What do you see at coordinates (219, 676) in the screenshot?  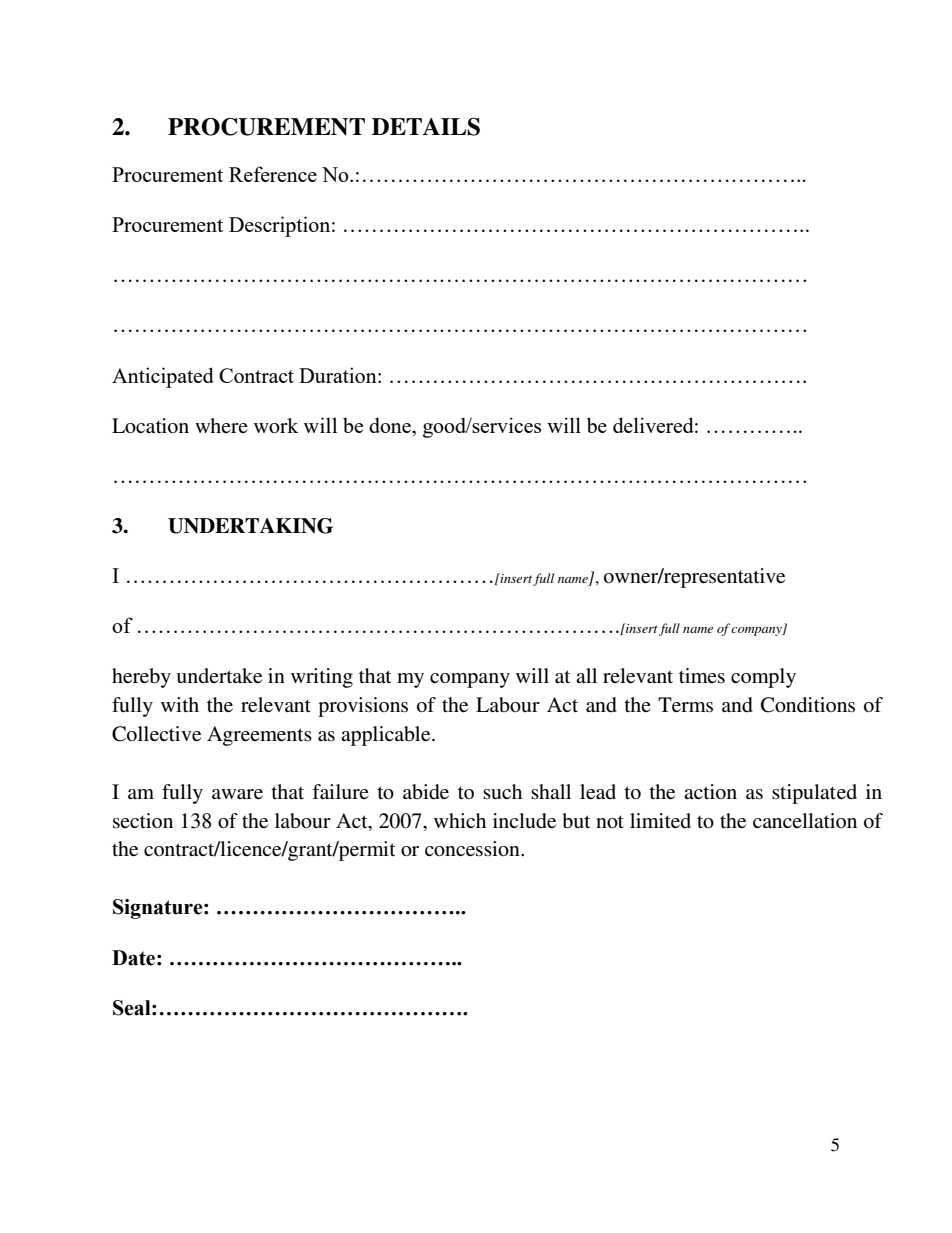 I see `undertake` at bounding box center [219, 676].
